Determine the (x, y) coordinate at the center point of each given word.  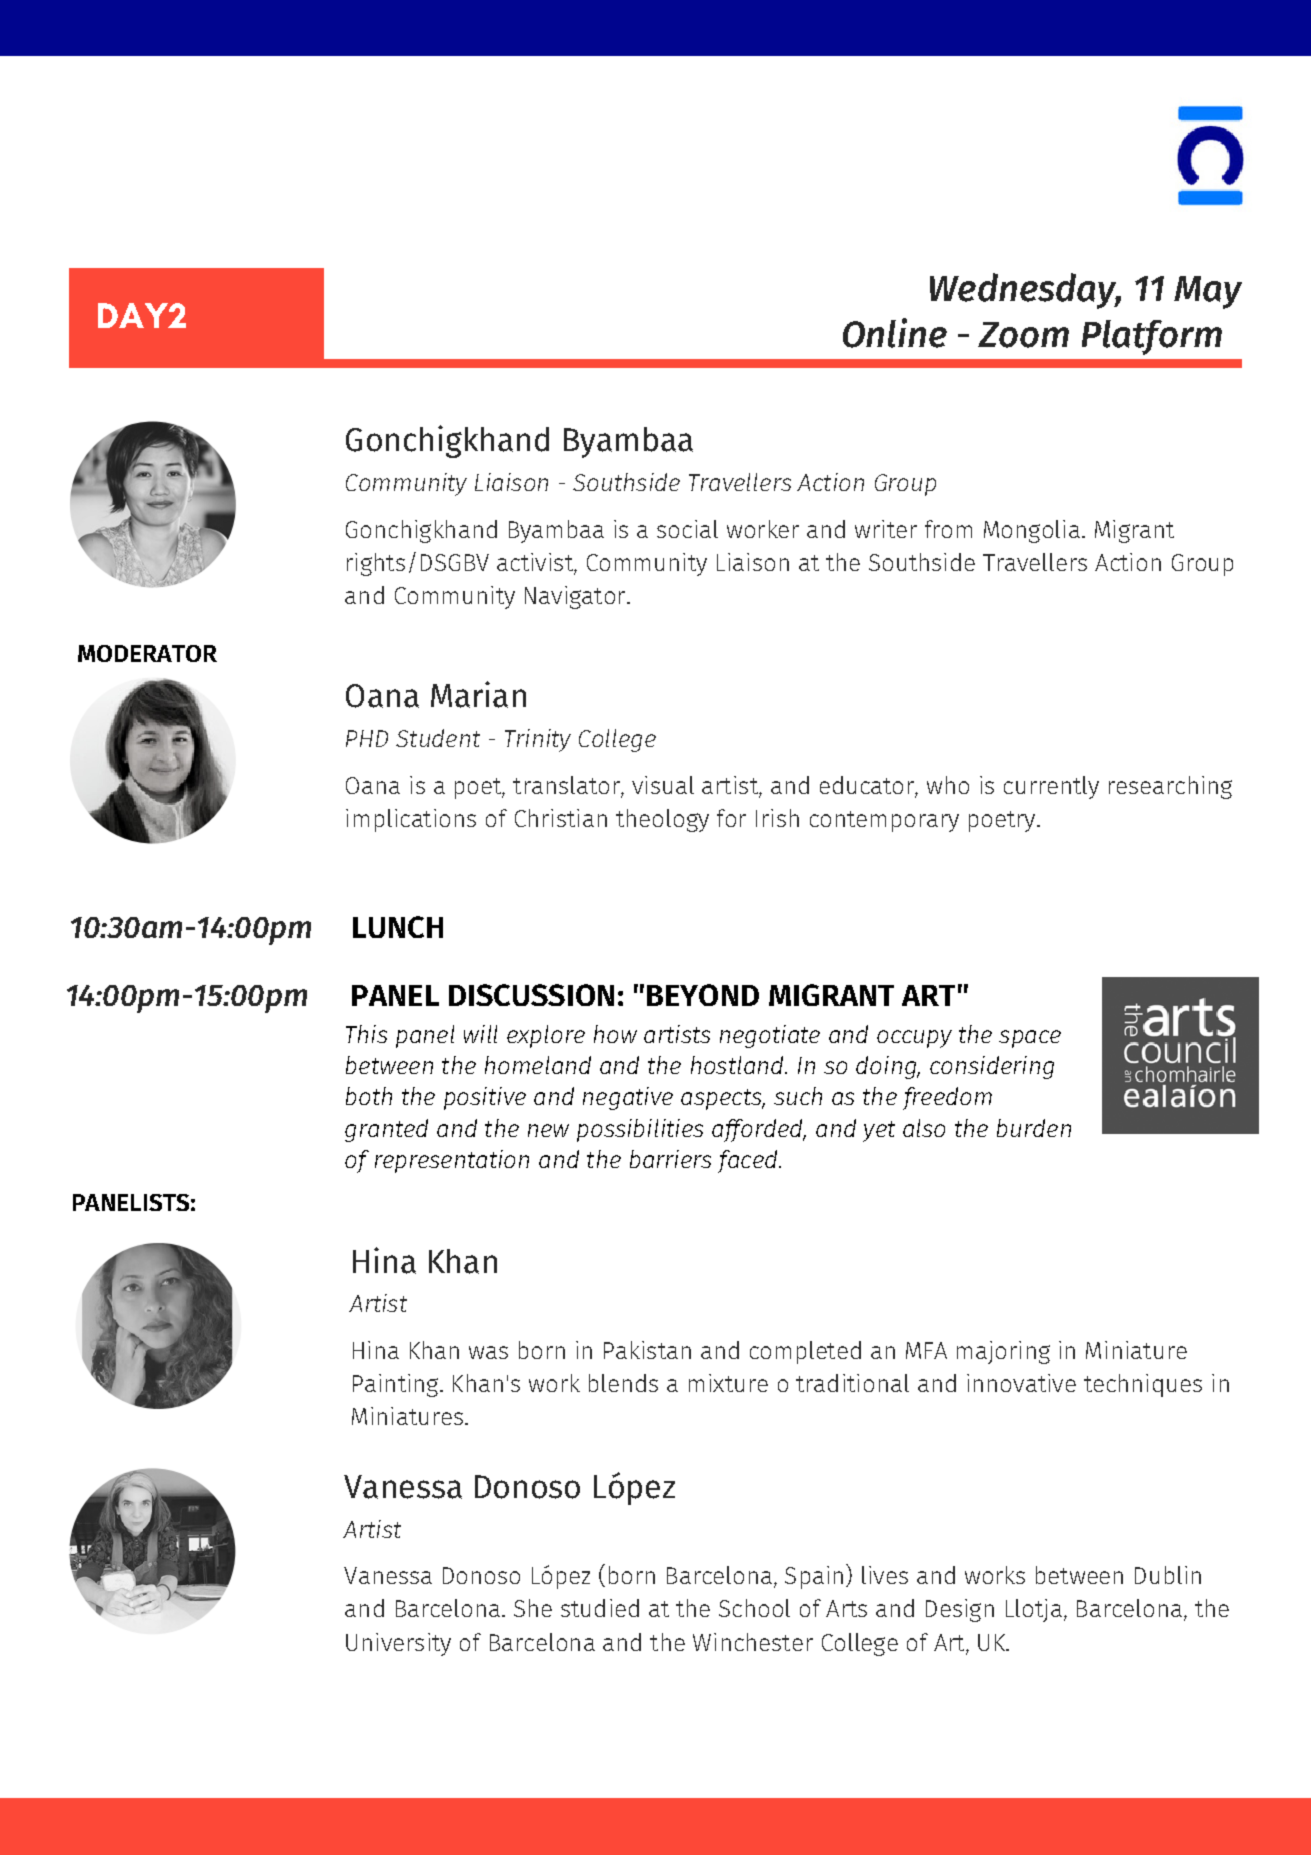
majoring (1003, 1352)
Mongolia (1032, 531)
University (398, 1644)
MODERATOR (147, 653)
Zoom (1023, 335)
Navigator (576, 597)
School (754, 1608)
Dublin (1168, 1575)
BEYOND (703, 995)
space (1030, 1039)
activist (536, 562)
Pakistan (647, 1350)
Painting (397, 1385)
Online (895, 333)
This (366, 1034)
